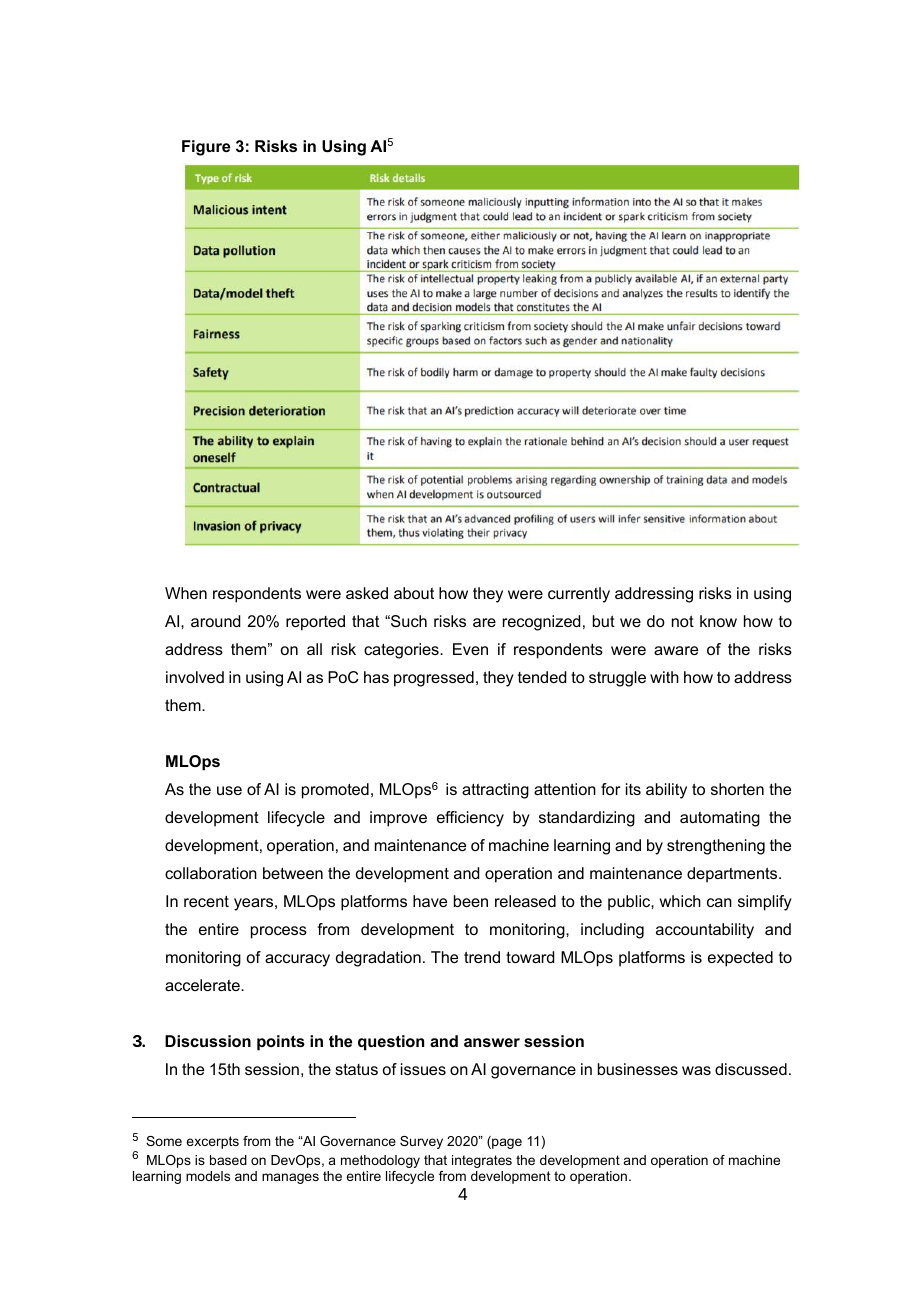 The height and width of the image is (1308, 924). I want to click on Even, so click(470, 649).
